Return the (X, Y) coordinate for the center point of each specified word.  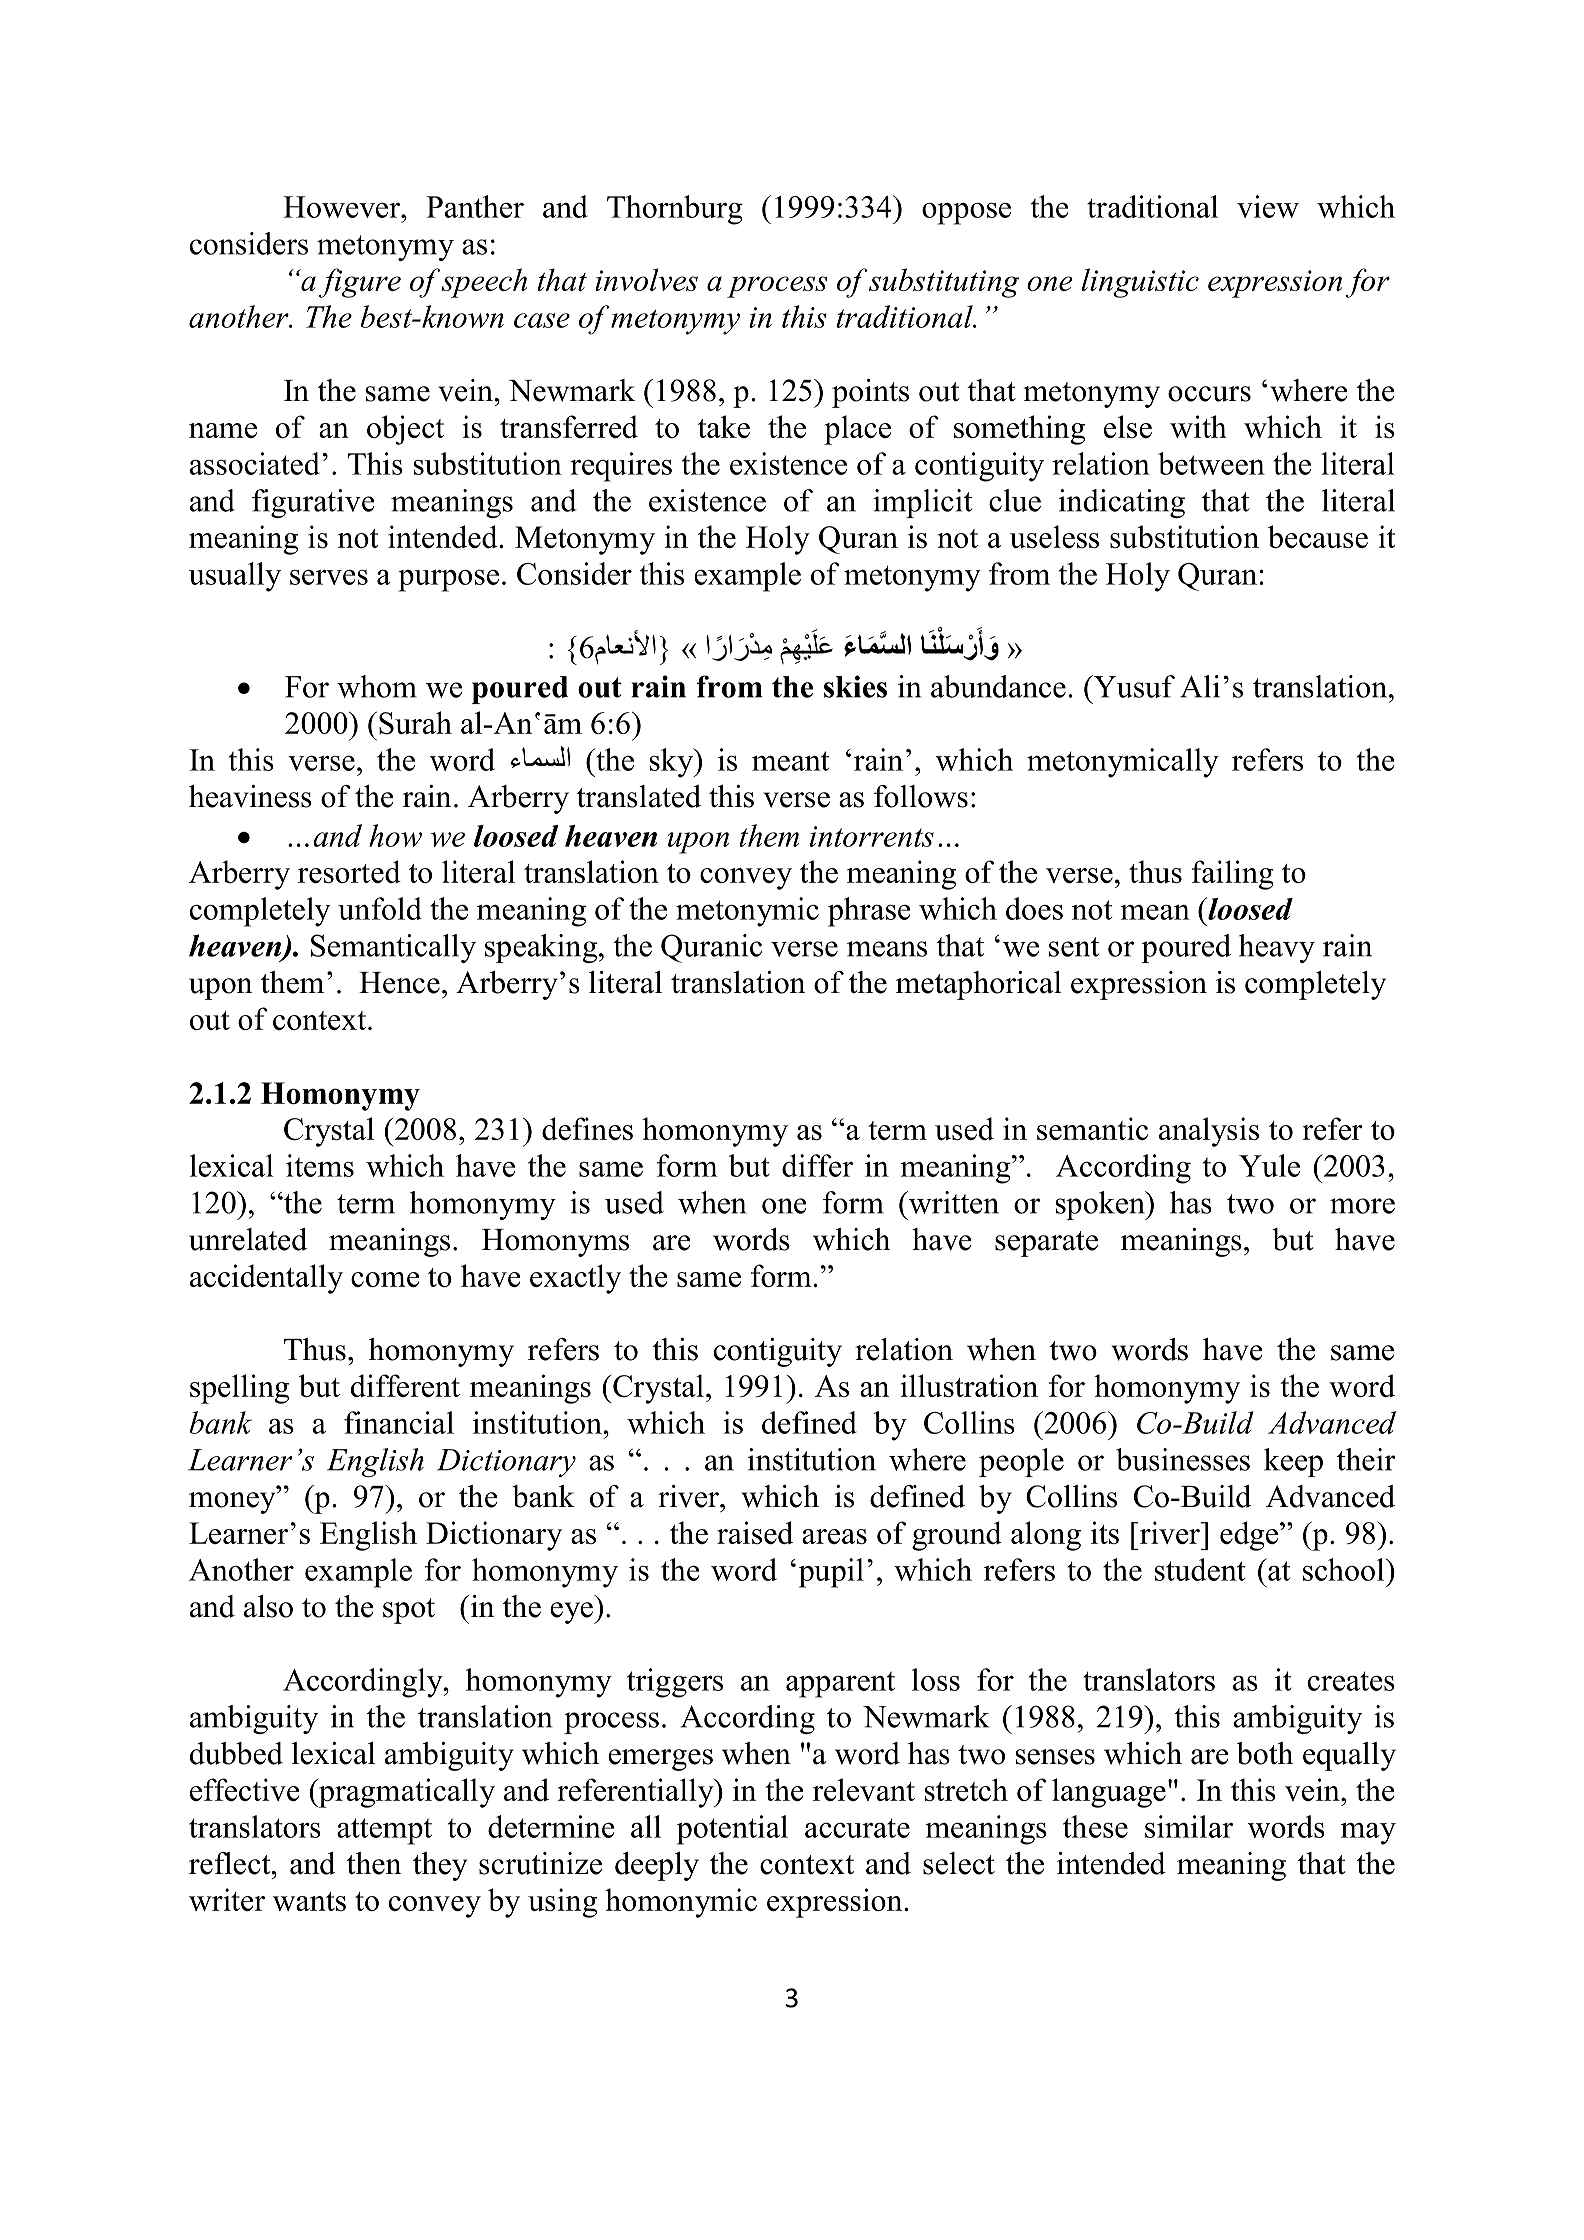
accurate (857, 1828)
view (1268, 206)
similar (1189, 1826)
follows (921, 796)
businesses (1183, 1459)
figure (360, 283)
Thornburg (675, 210)
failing (1233, 875)
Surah (415, 723)
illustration (969, 1385)
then (374, 1863)
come (385, 1279)
